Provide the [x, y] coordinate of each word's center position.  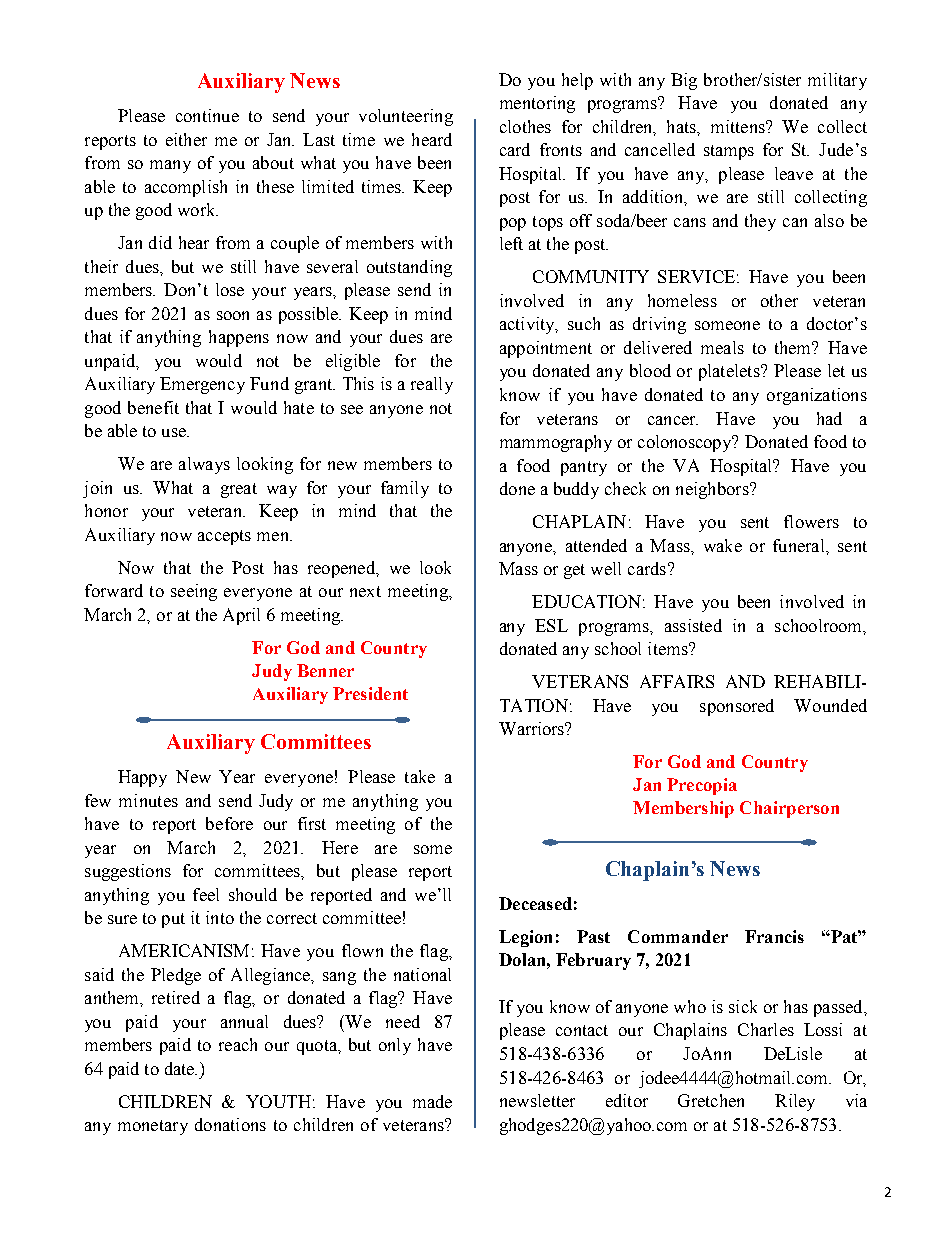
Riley [795, 1102]
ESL [551, 625]
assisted [693, 625]
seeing [194, 592]
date [181, 1068]
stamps [729, 152]
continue [207, 115]
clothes [525, 126]
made [432, 1101]
